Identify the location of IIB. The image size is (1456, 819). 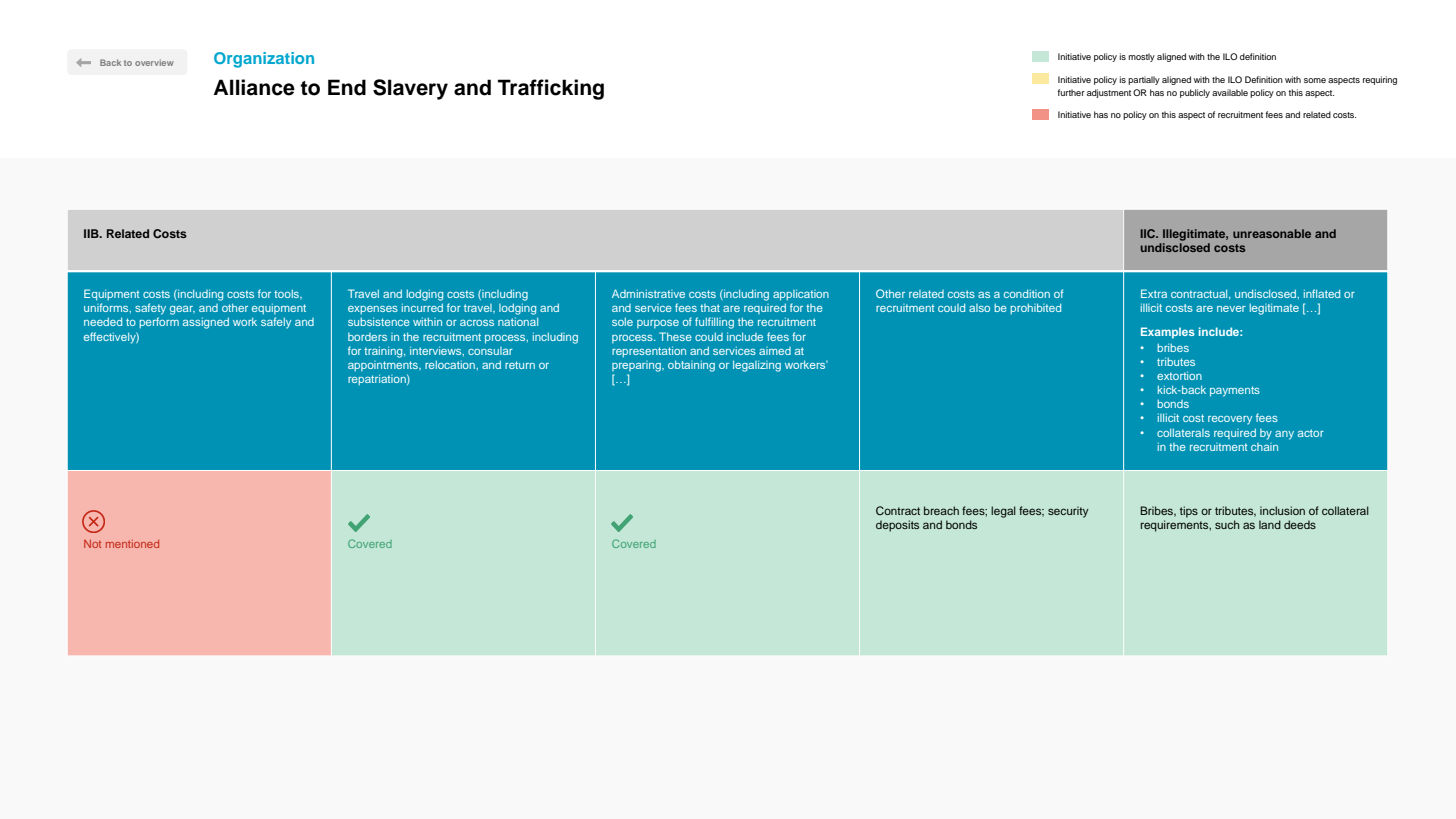
(92, 233).
